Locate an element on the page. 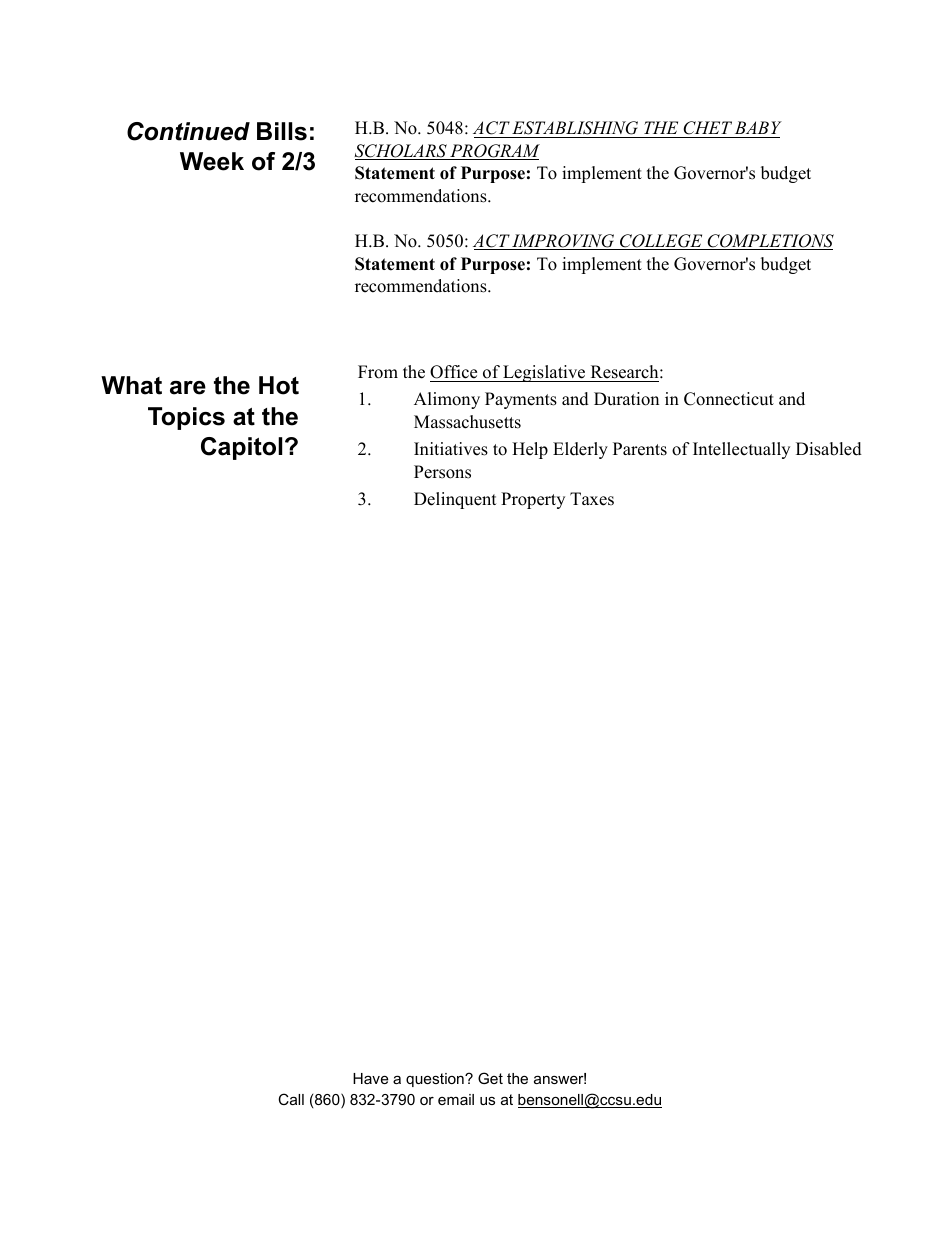 This image has height=1233, width=952. Taxes is located at coordinates (592, 499).
